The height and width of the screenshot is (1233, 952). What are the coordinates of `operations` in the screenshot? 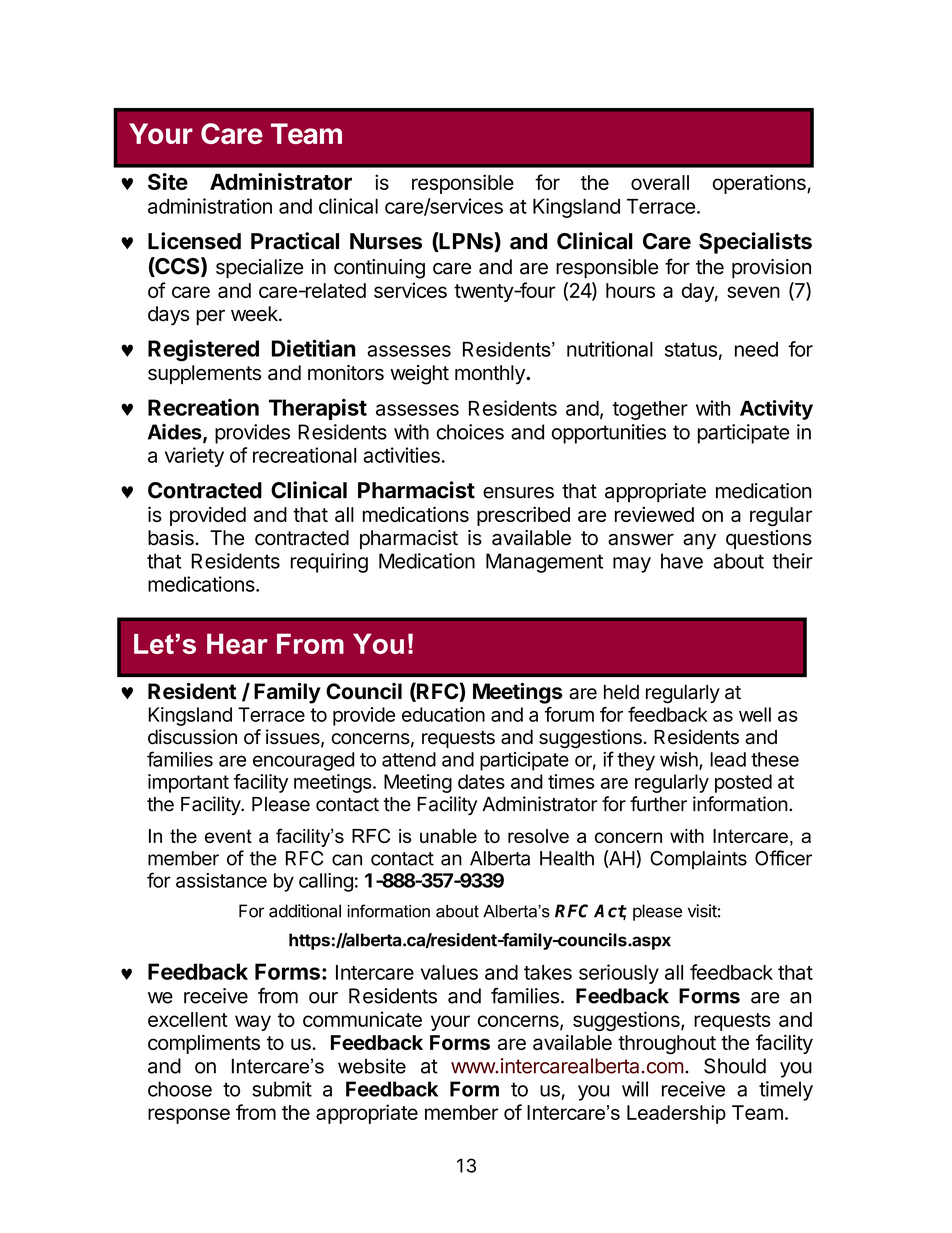 It's located at (760, 184).
